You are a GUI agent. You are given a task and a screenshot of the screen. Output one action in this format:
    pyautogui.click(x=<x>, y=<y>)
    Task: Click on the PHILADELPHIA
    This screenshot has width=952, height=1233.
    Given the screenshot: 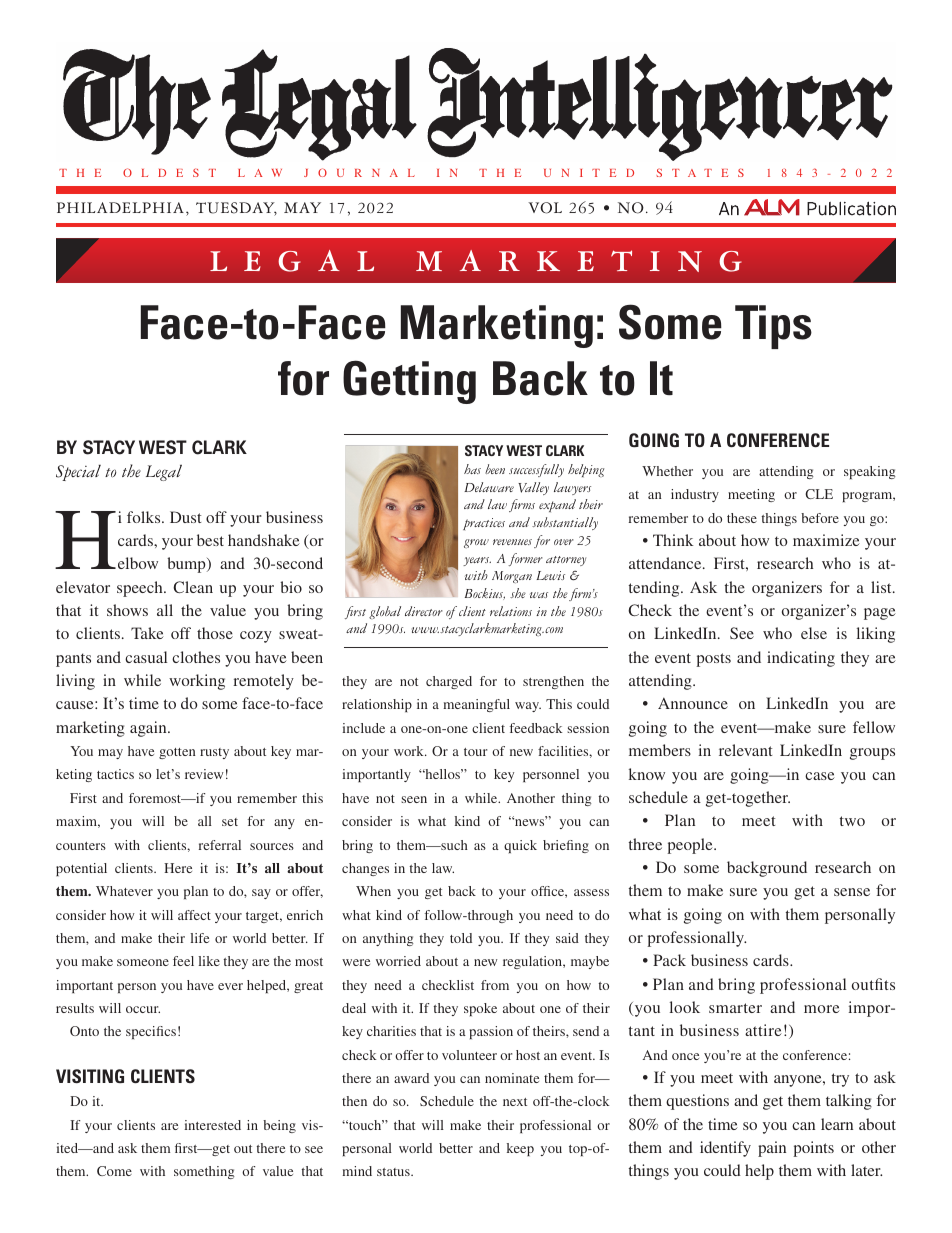 What is the action you would take?
    pyautogui.click(x=120, y=207)
